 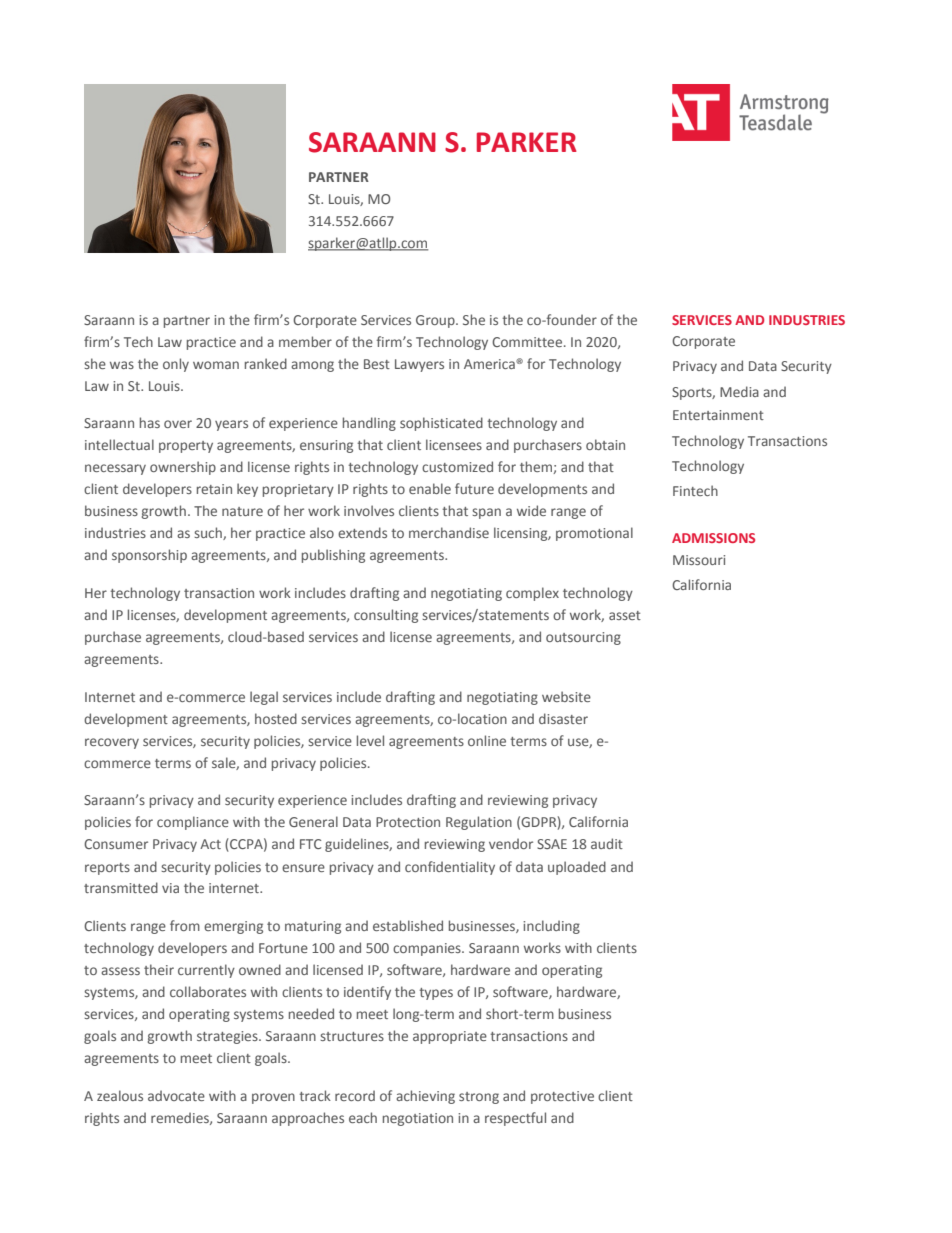 What do you see at coordinates (713, 538) in the screenshot?
I see `ADMISSIONS` at bounding box center [713, 538].
